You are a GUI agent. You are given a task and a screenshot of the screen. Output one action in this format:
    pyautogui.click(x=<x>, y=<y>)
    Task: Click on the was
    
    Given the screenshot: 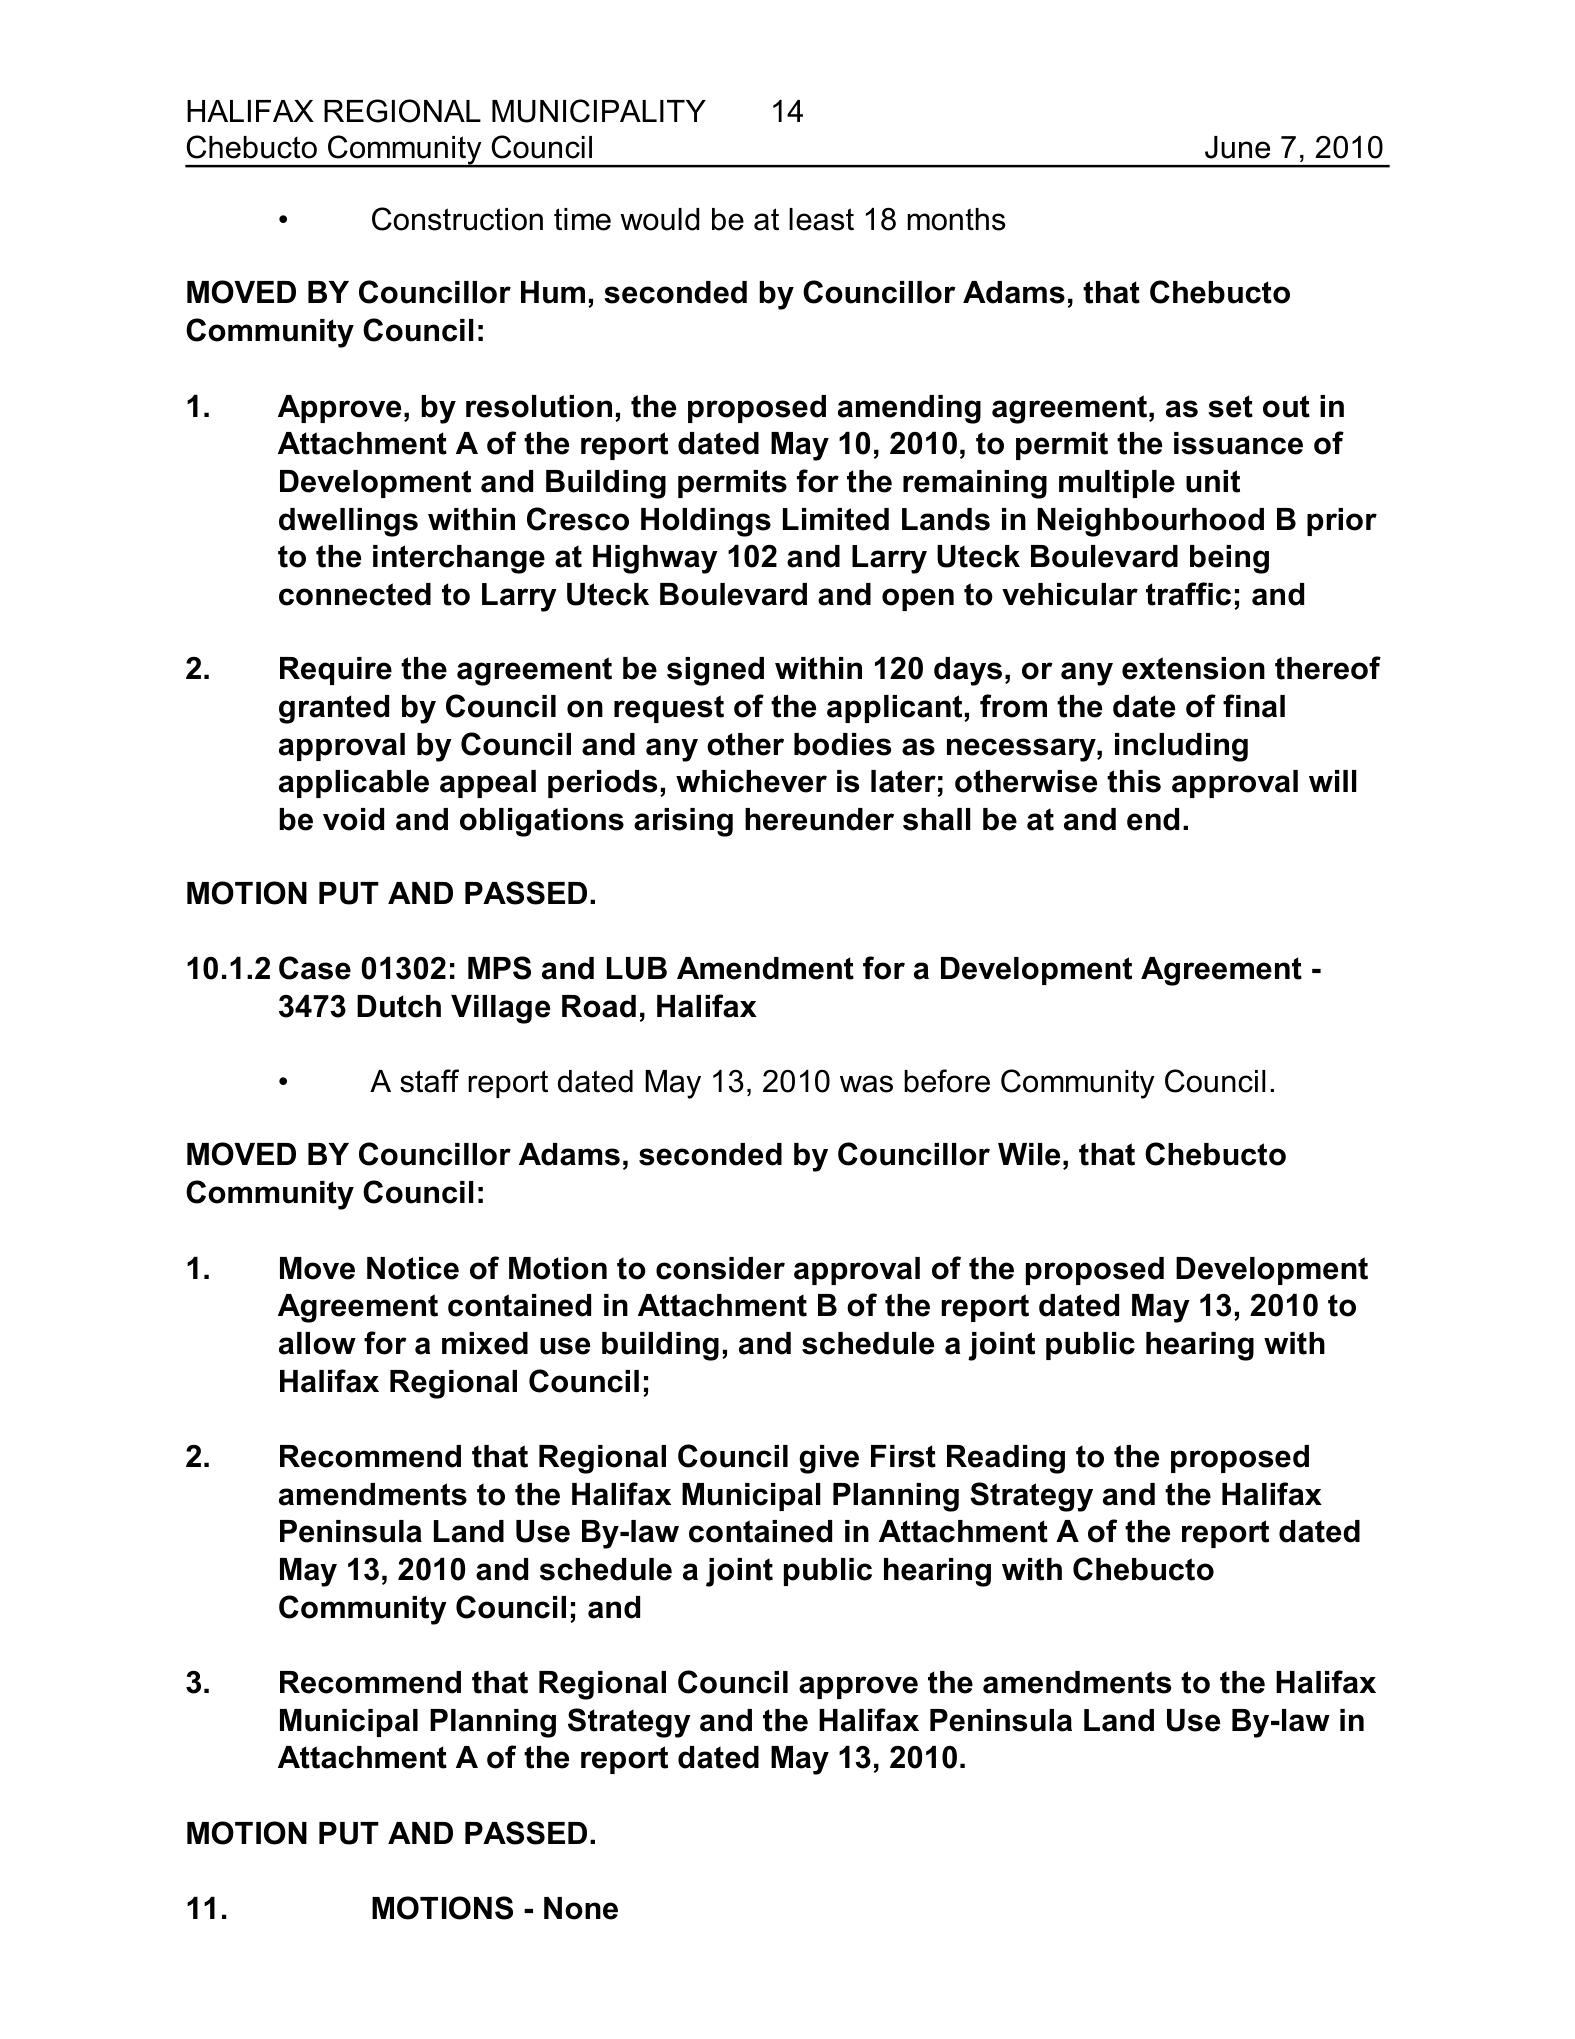 What is the action you would take?
    pyautogui.click(x=866, y=1084)
